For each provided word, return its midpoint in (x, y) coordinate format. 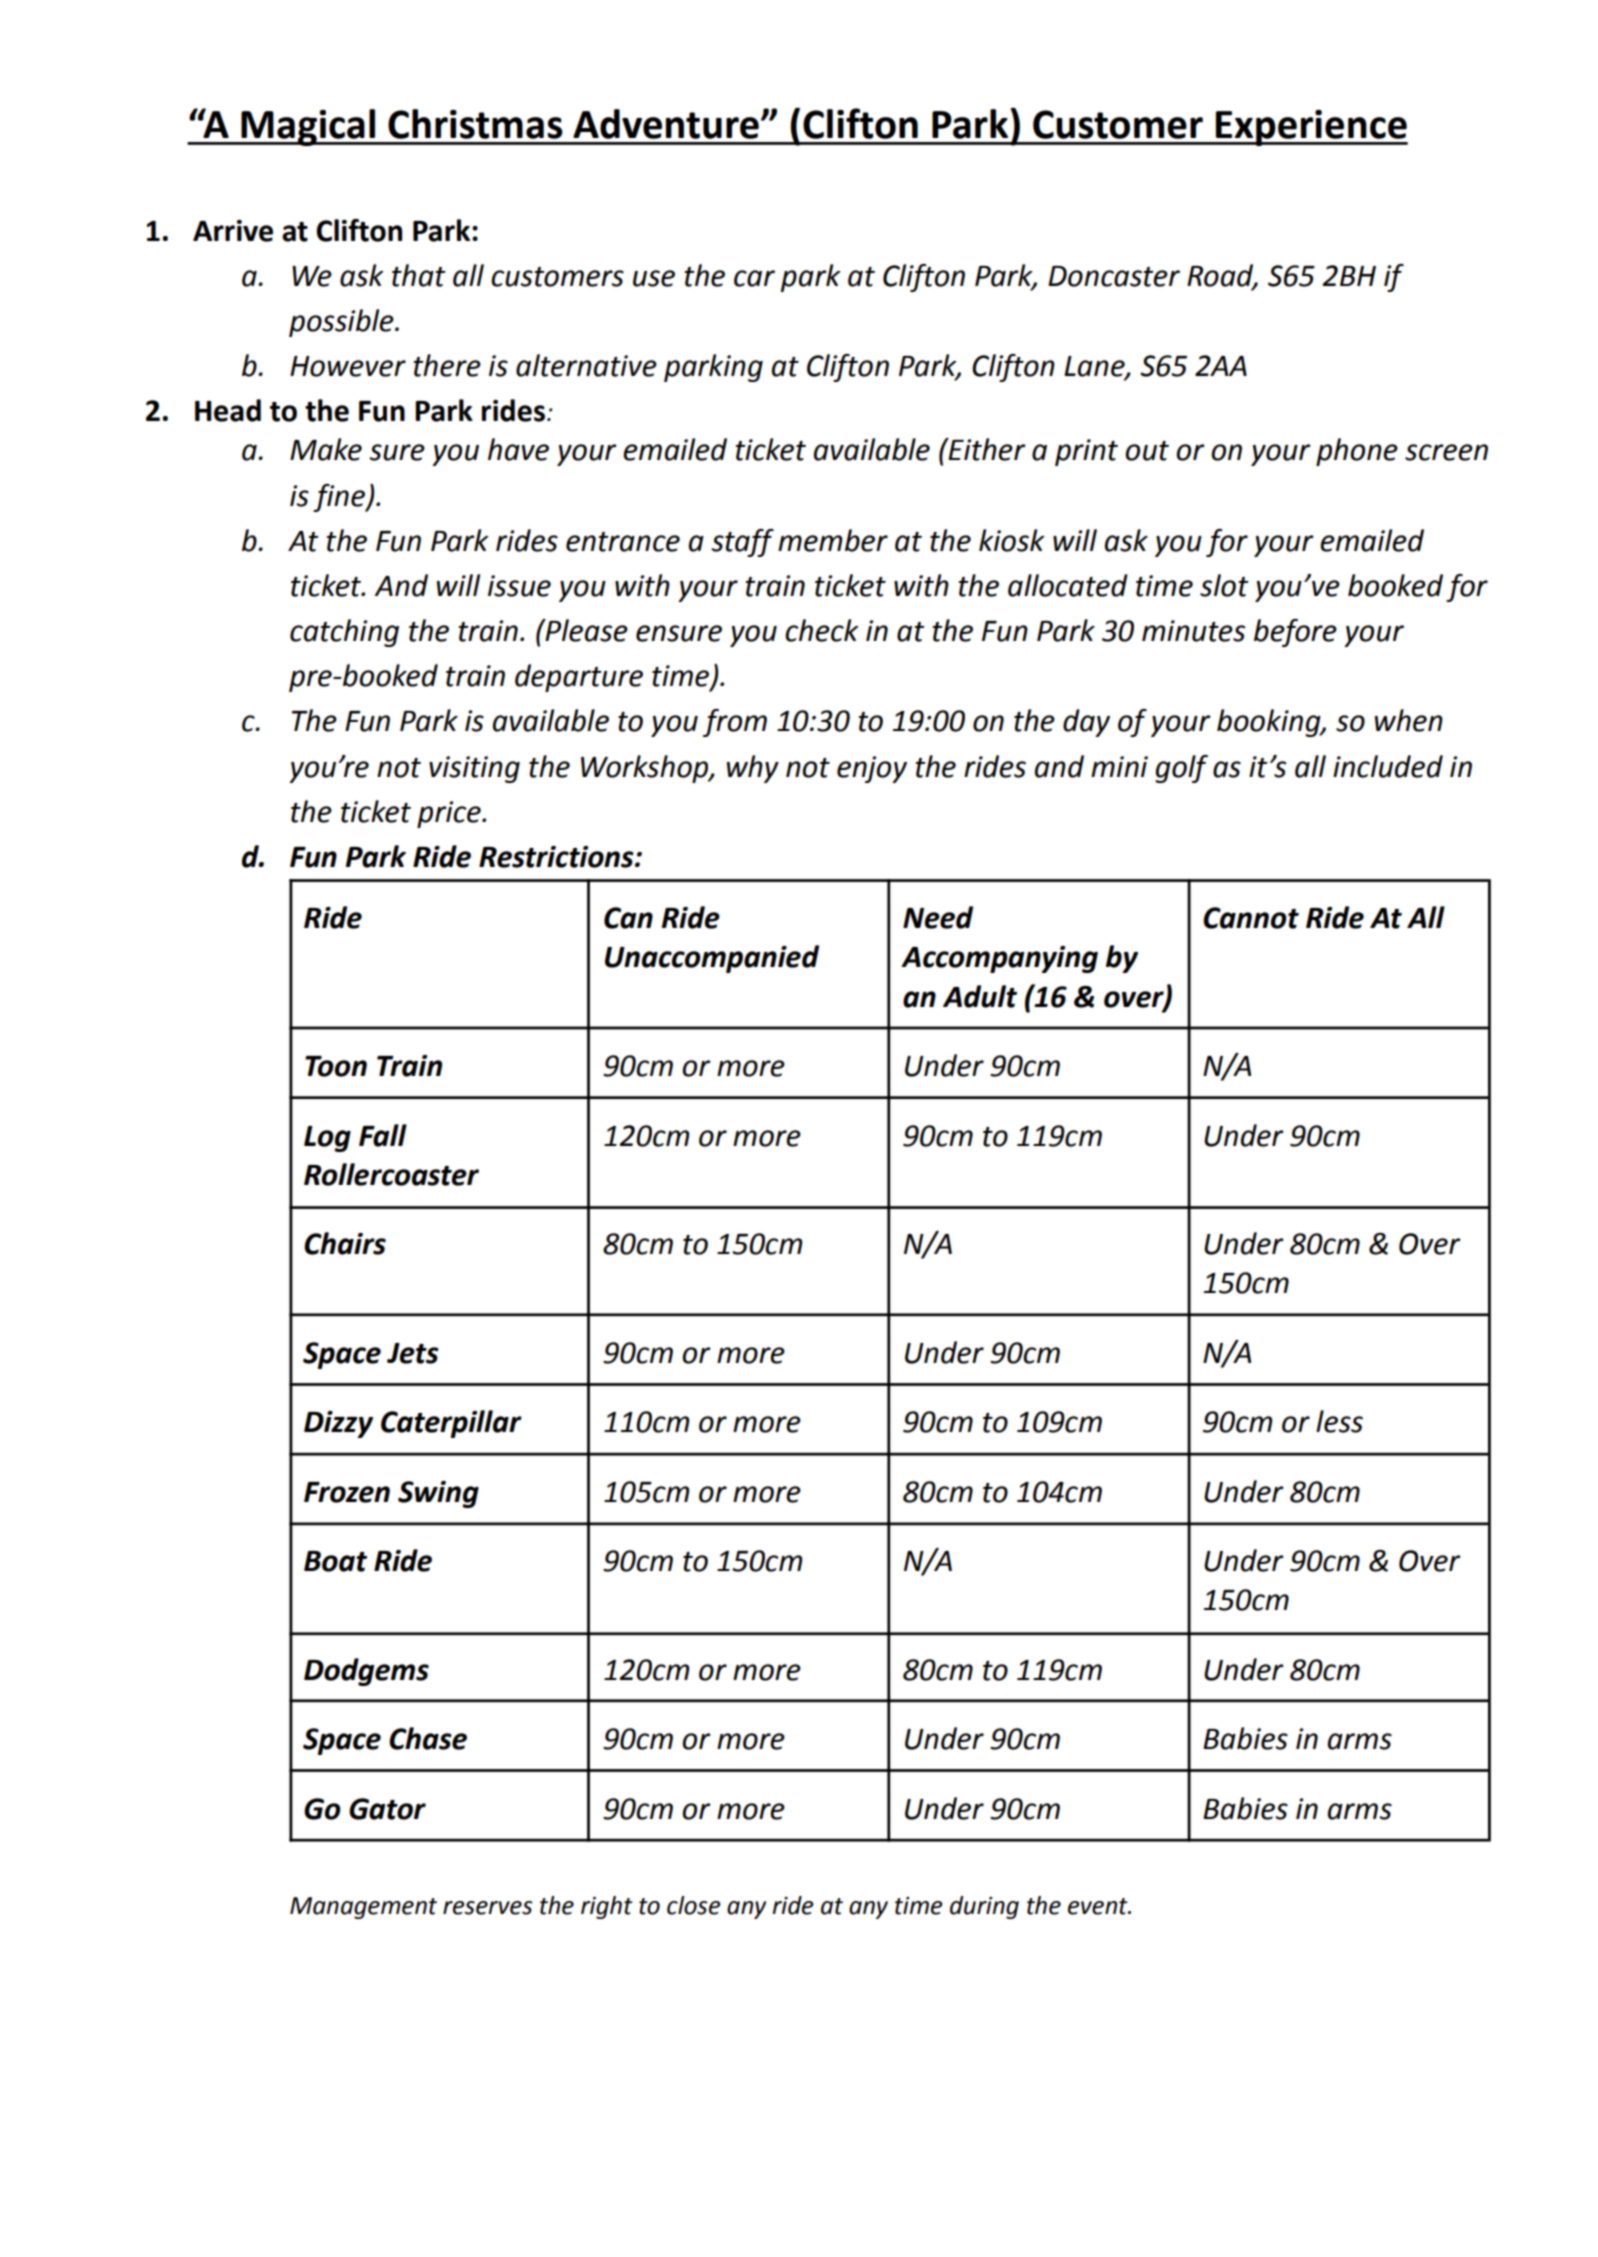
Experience (1311, 128)
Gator (387, 1809)
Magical (308, 127)
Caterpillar (451, 1424)
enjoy (872, 769)
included (1388, 766)
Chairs (345, 1243)
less (1339, 1421)
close (693, 1905)
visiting (474, 769)
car (754, 278)
